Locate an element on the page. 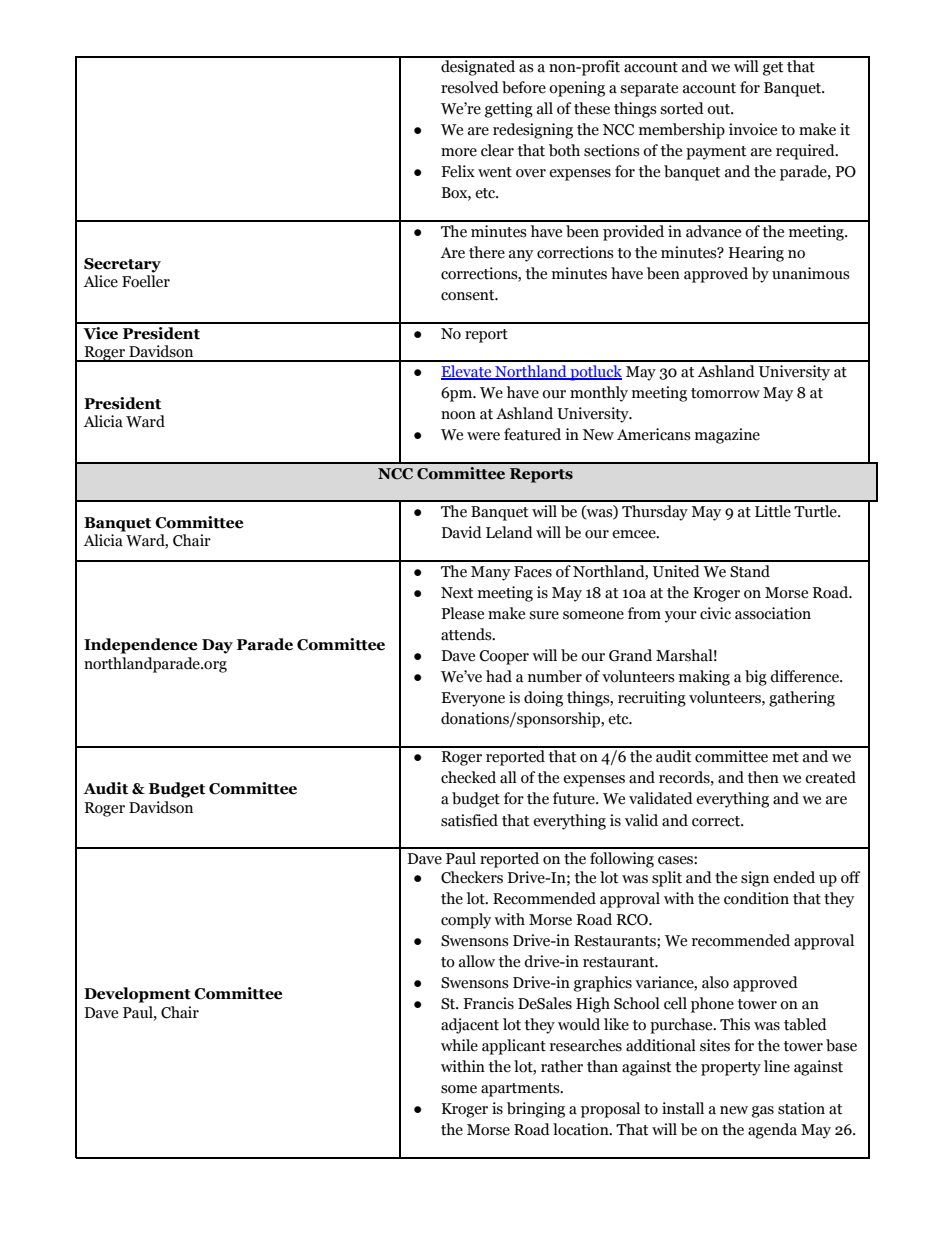 The width and height of the document is (952, 1233). big is located at coordinates (756, 678).
